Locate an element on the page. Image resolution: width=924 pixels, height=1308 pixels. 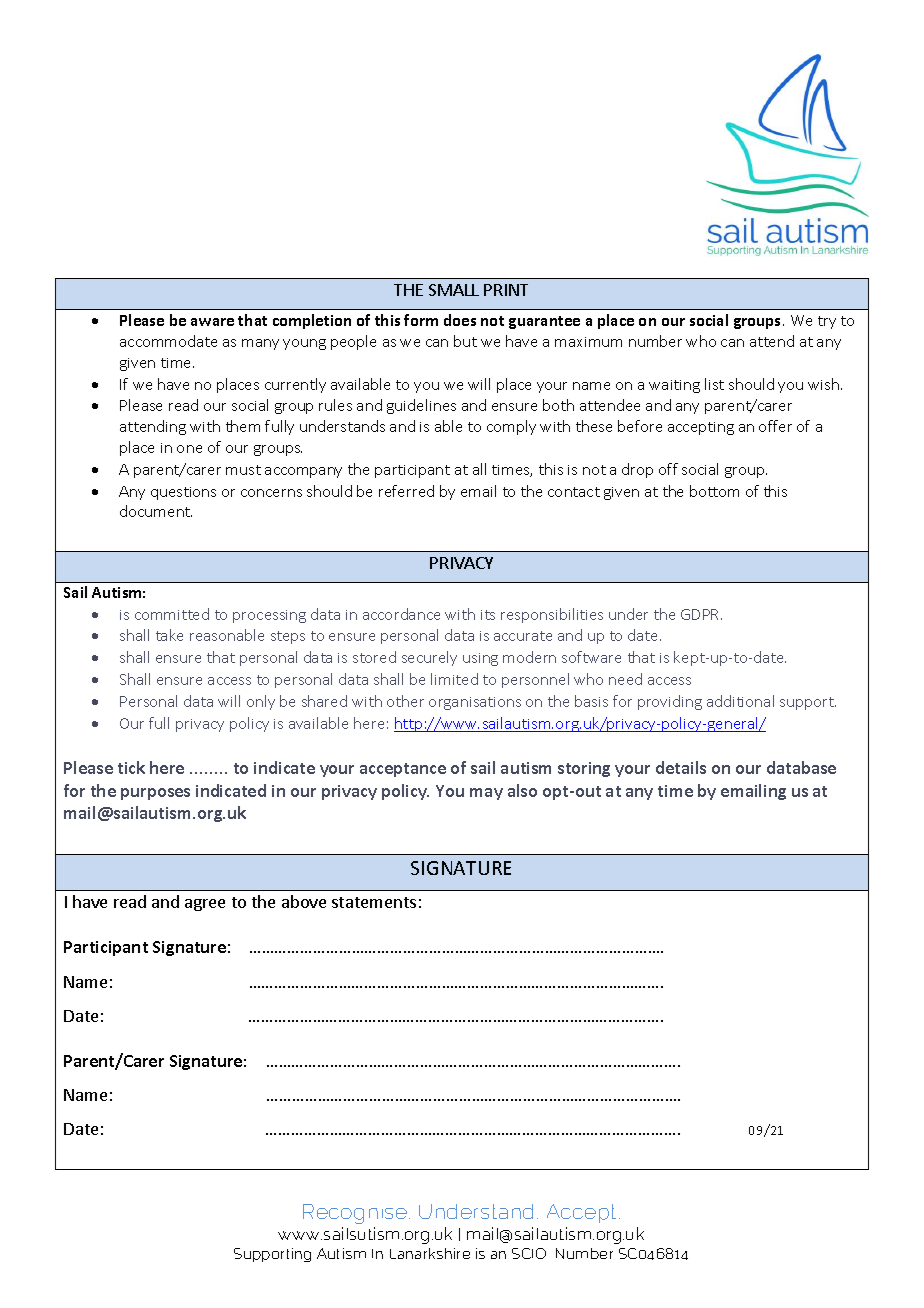
details is located at coordinates (681, 767).
